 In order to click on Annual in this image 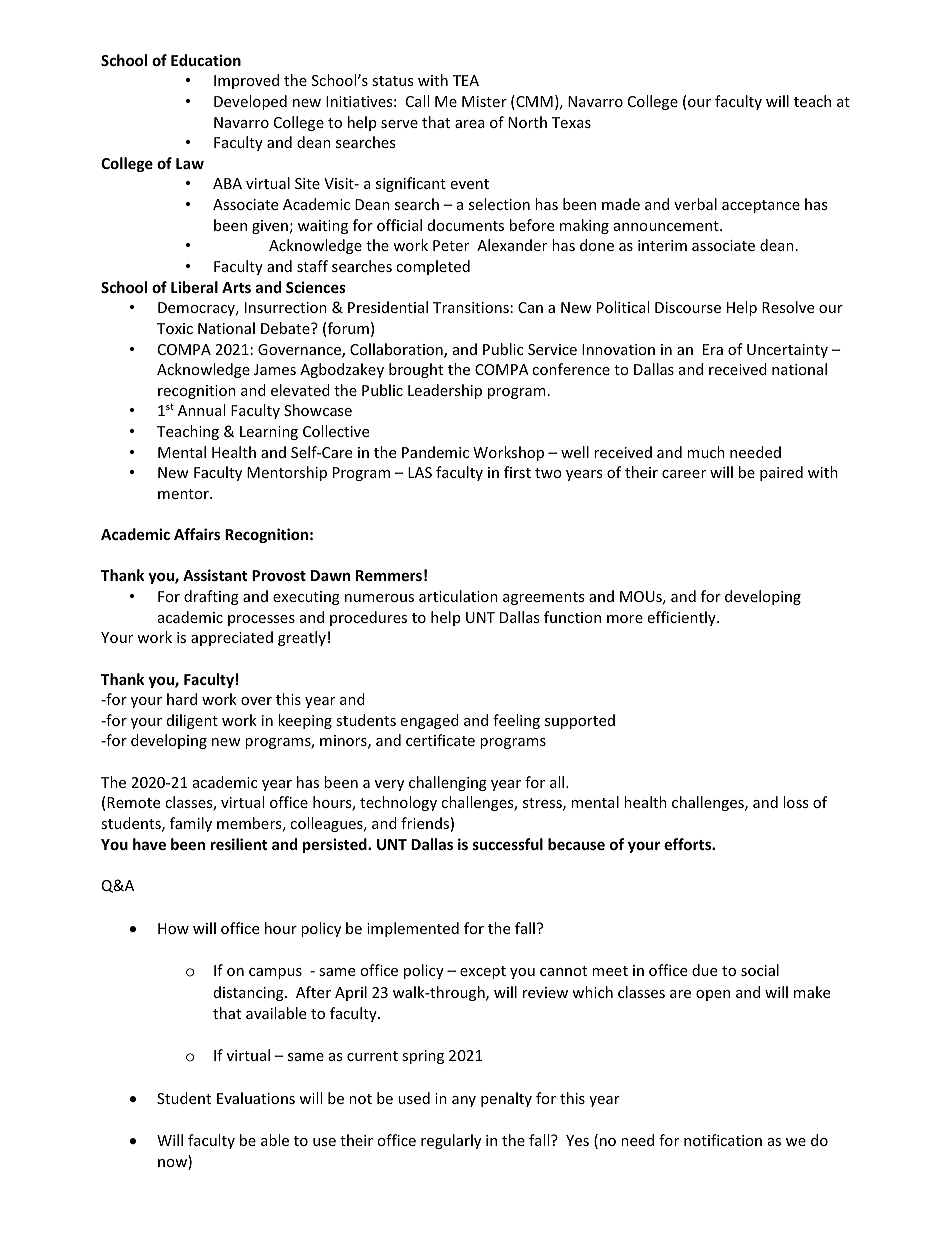, I will do `click(201, 410)`.
